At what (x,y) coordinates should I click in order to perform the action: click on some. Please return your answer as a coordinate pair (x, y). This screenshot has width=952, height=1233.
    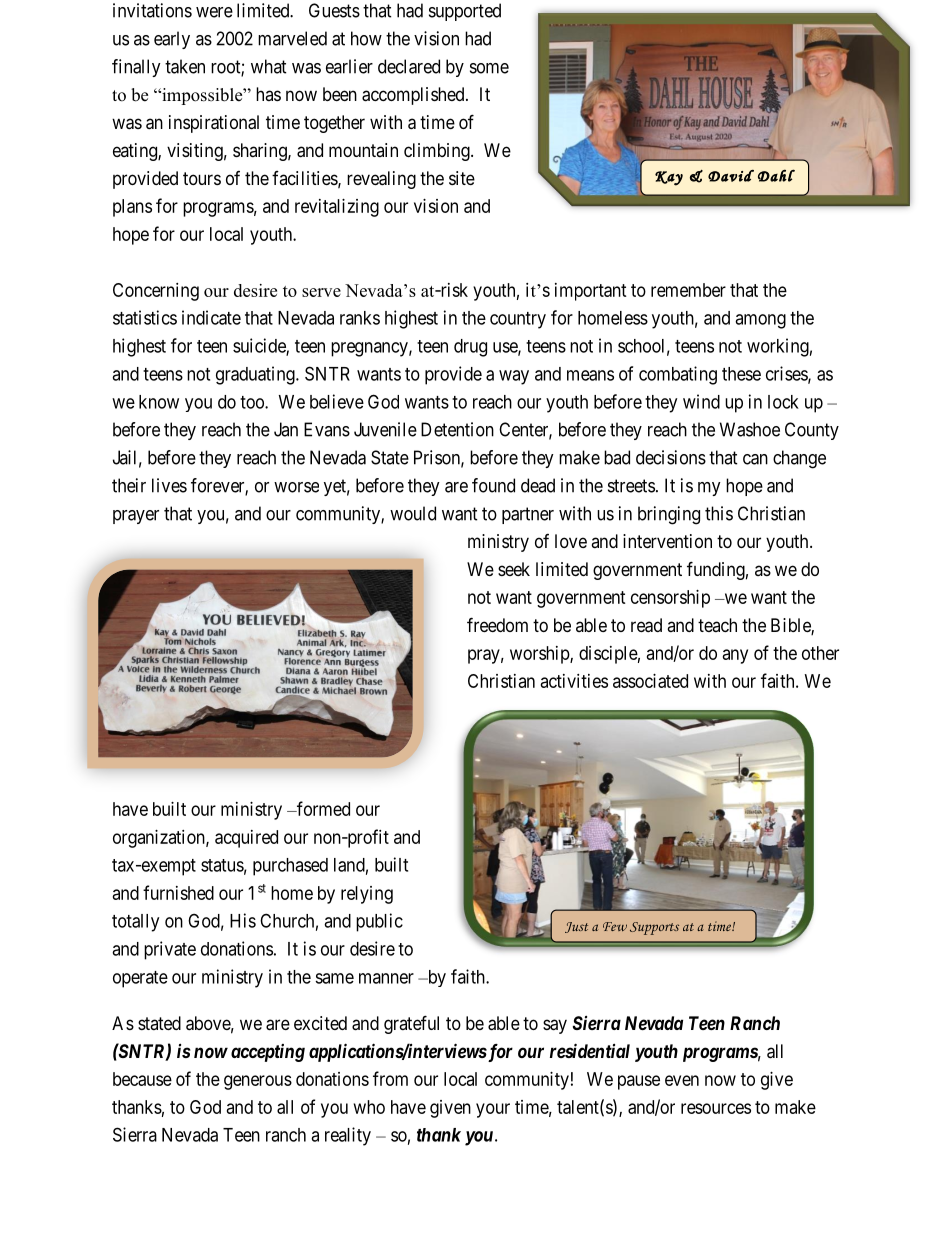
    Looking at the image, I should click on (489, 68).
